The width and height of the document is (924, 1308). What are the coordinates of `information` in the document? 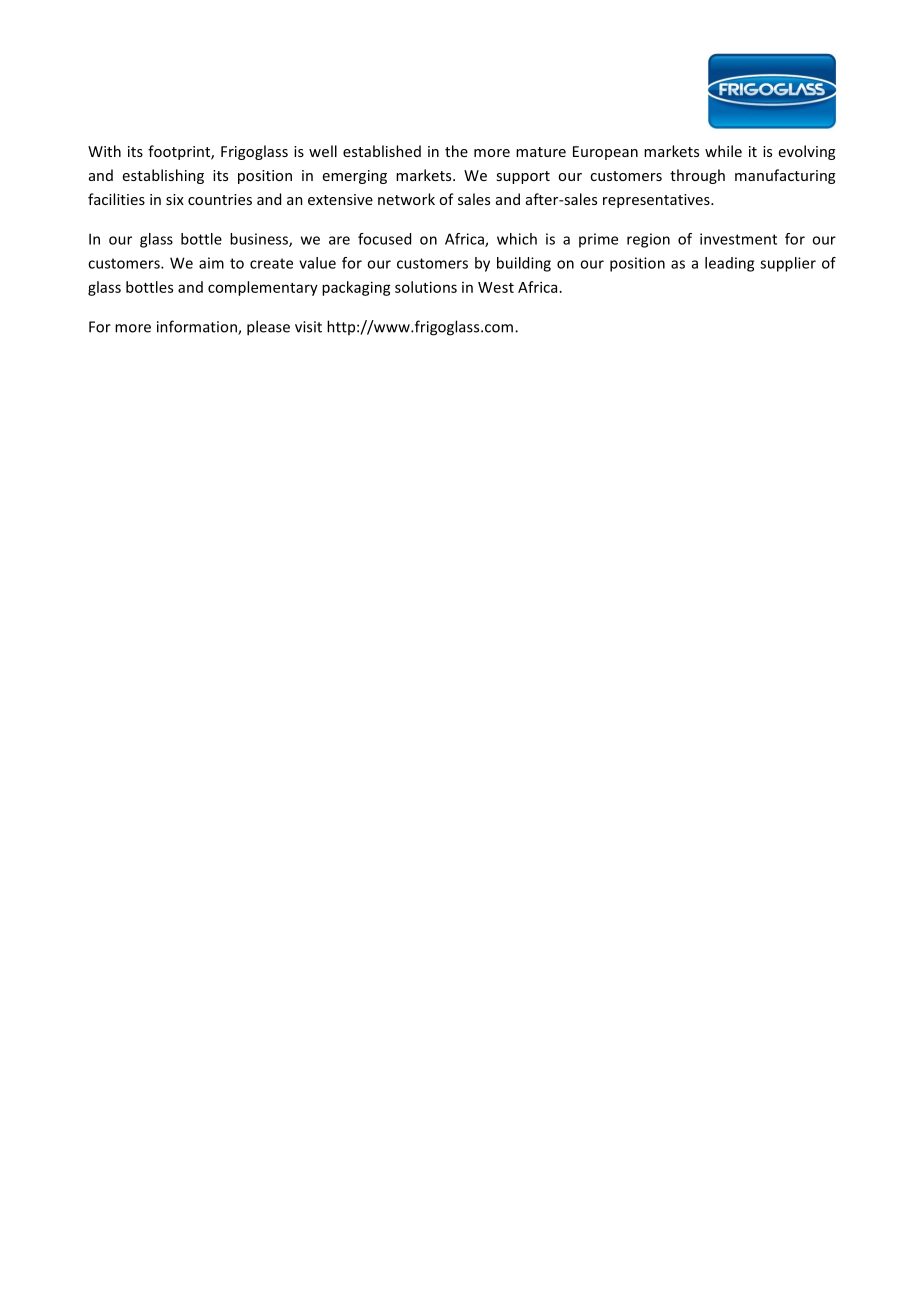 It's located at (198, 327).
